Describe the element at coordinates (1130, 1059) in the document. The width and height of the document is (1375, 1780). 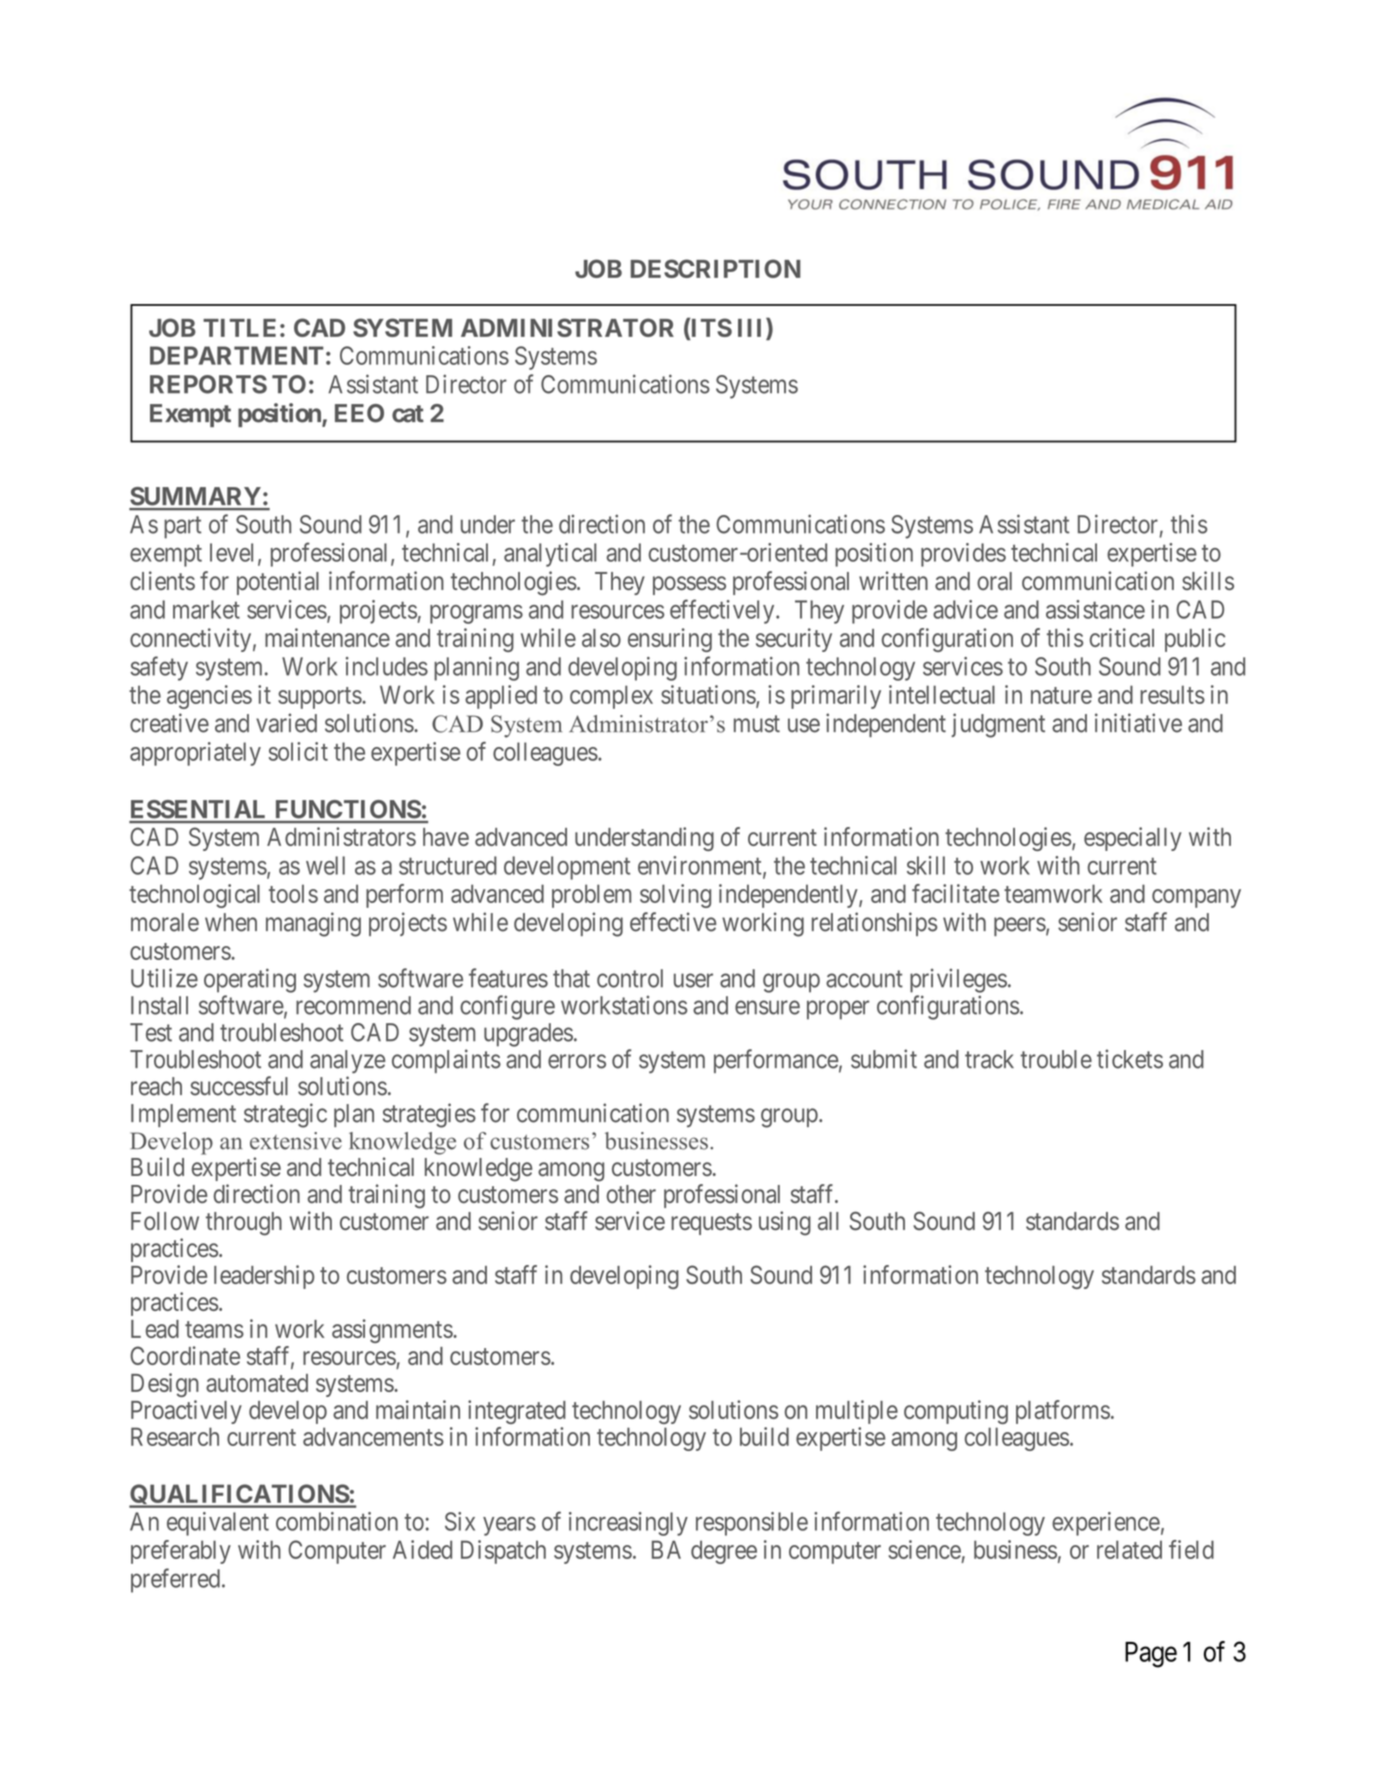
I see `tickets` at that location.
